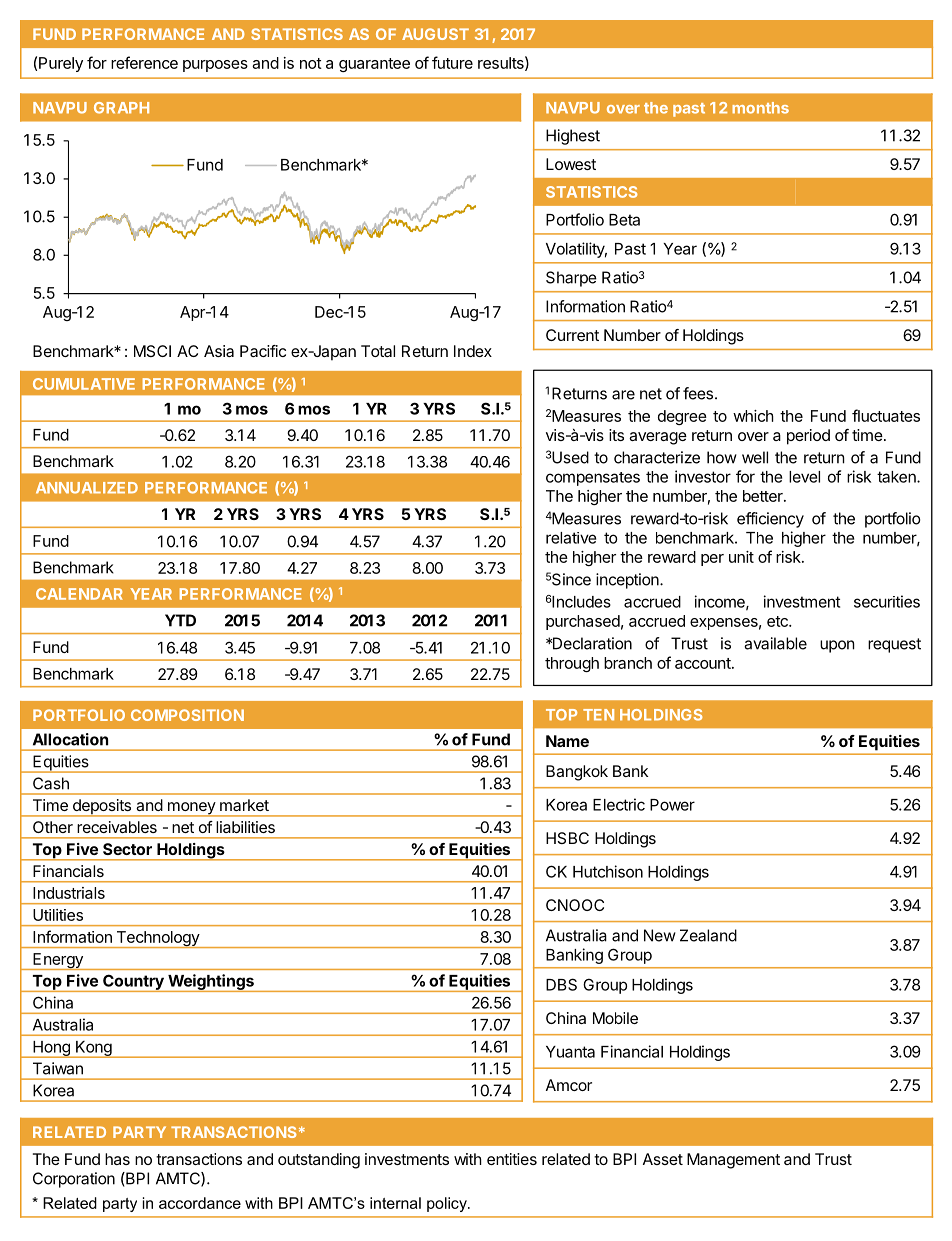 This screenshot has width=952, height=1241. I want to click on reference, so click(144, 62).
